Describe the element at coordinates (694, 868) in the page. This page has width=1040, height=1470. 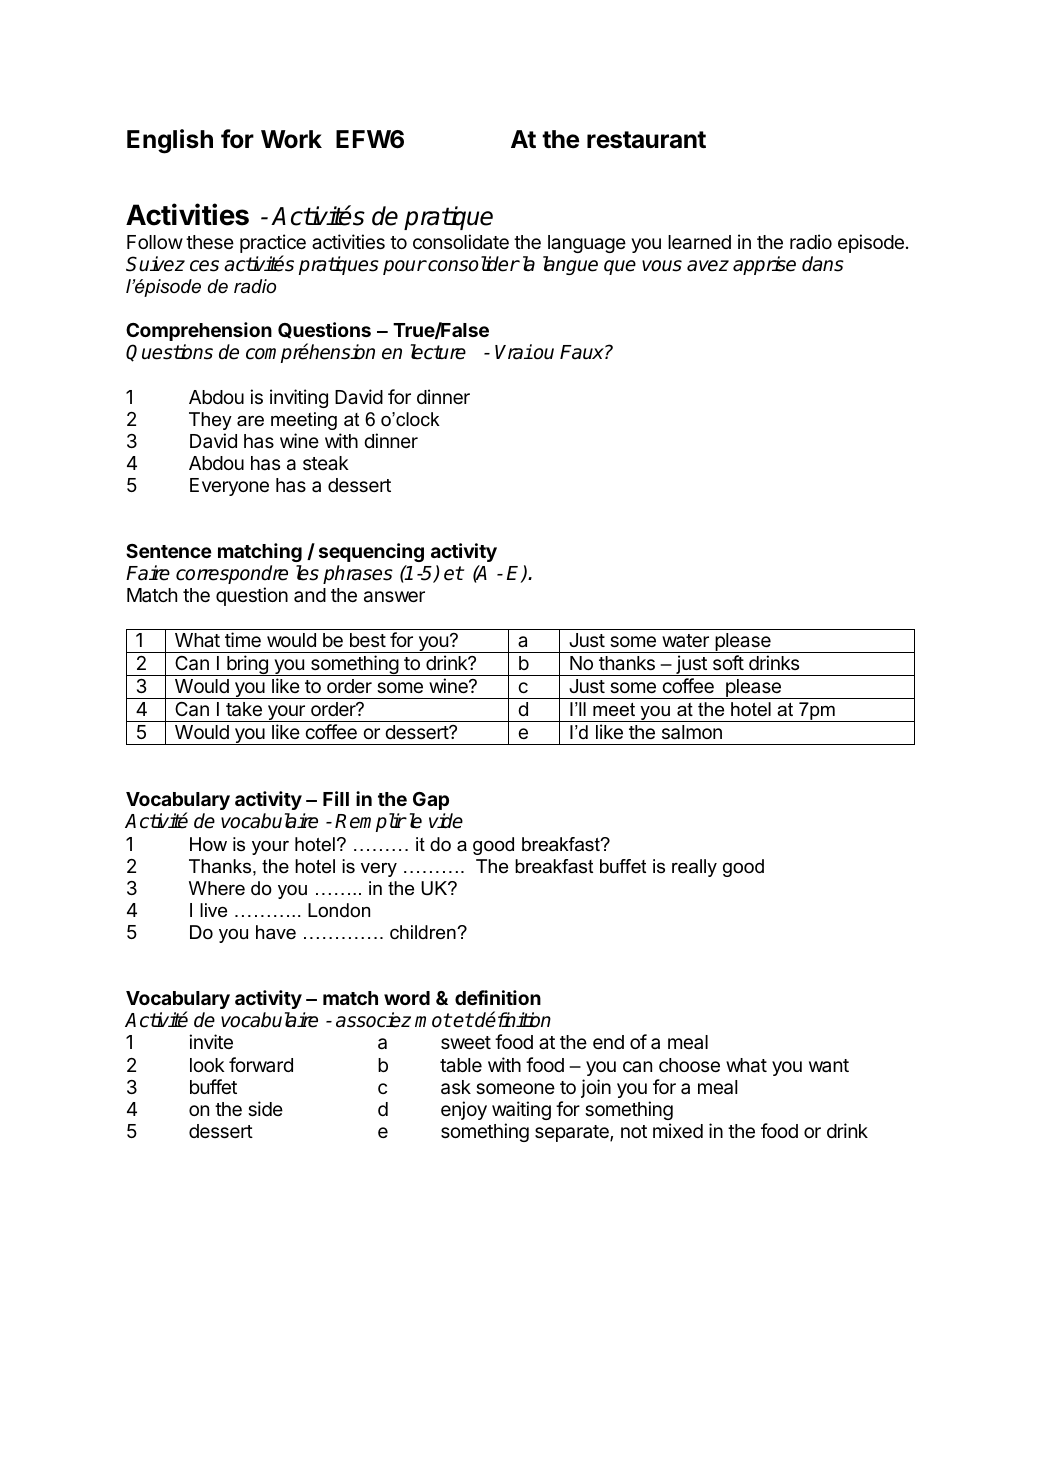
I see `really` at that location.
